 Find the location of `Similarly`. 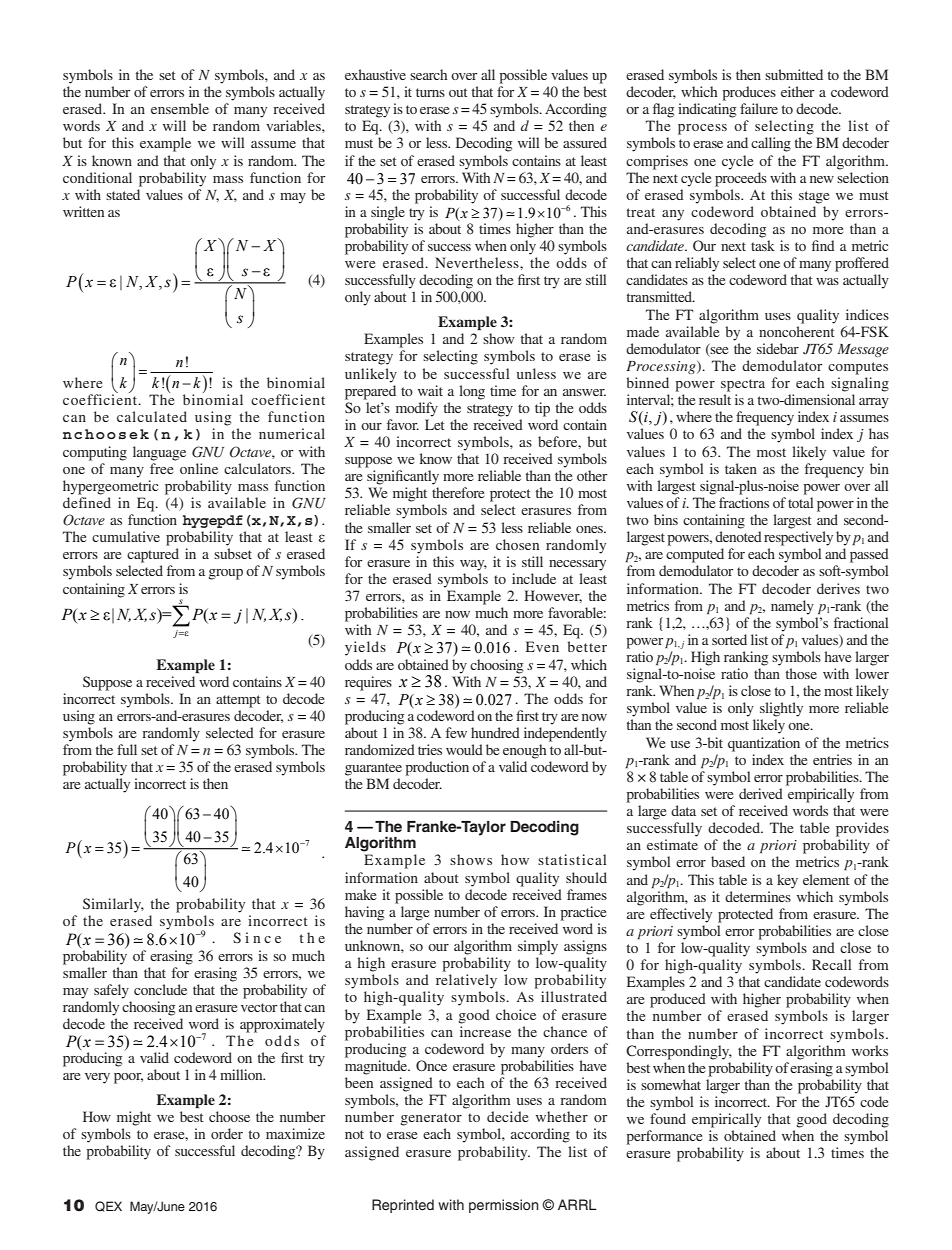

Similarly is located at coordinates (113, 905).
